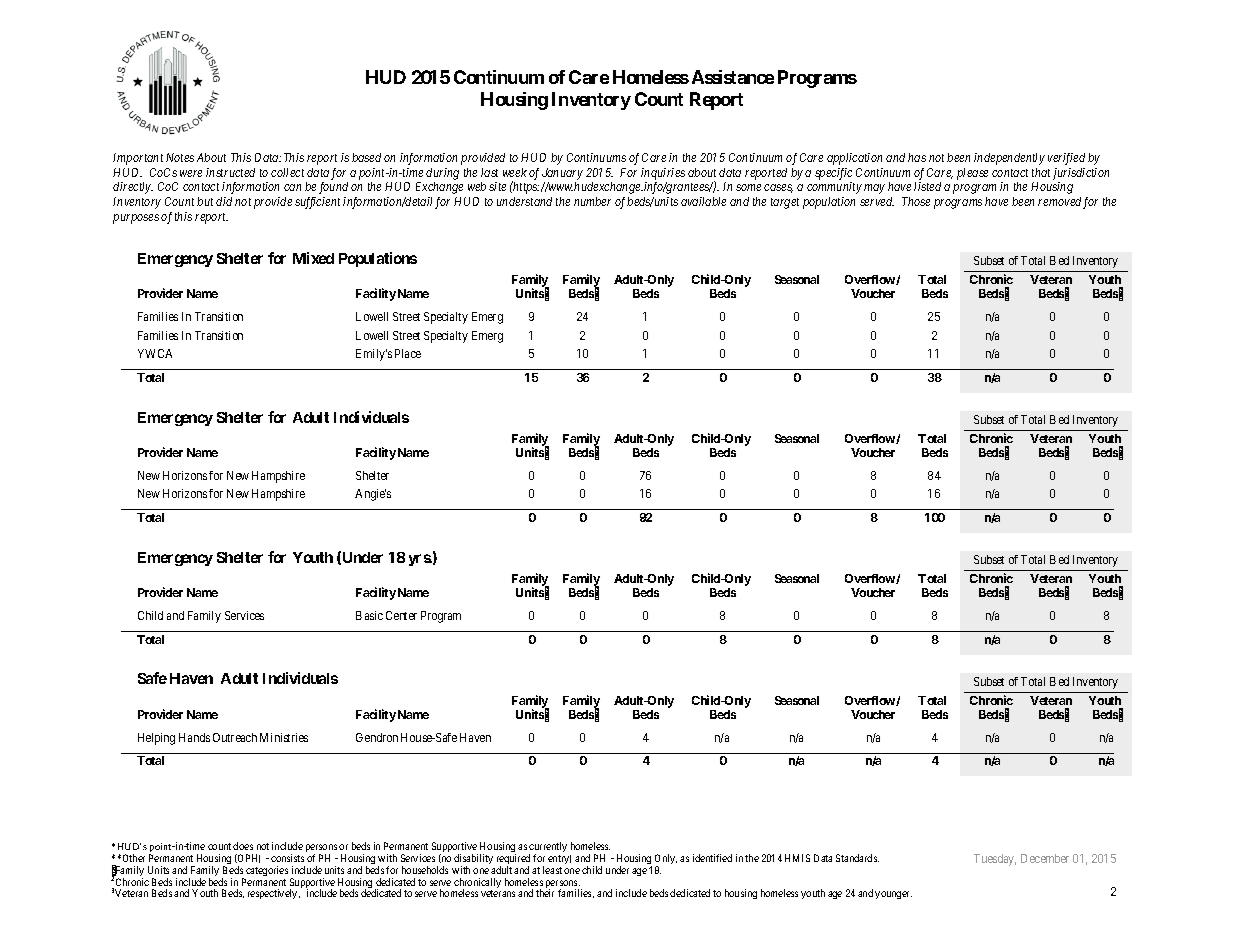 The image size is (1233, 952). I want to click on Notes, so click(180, 157).
